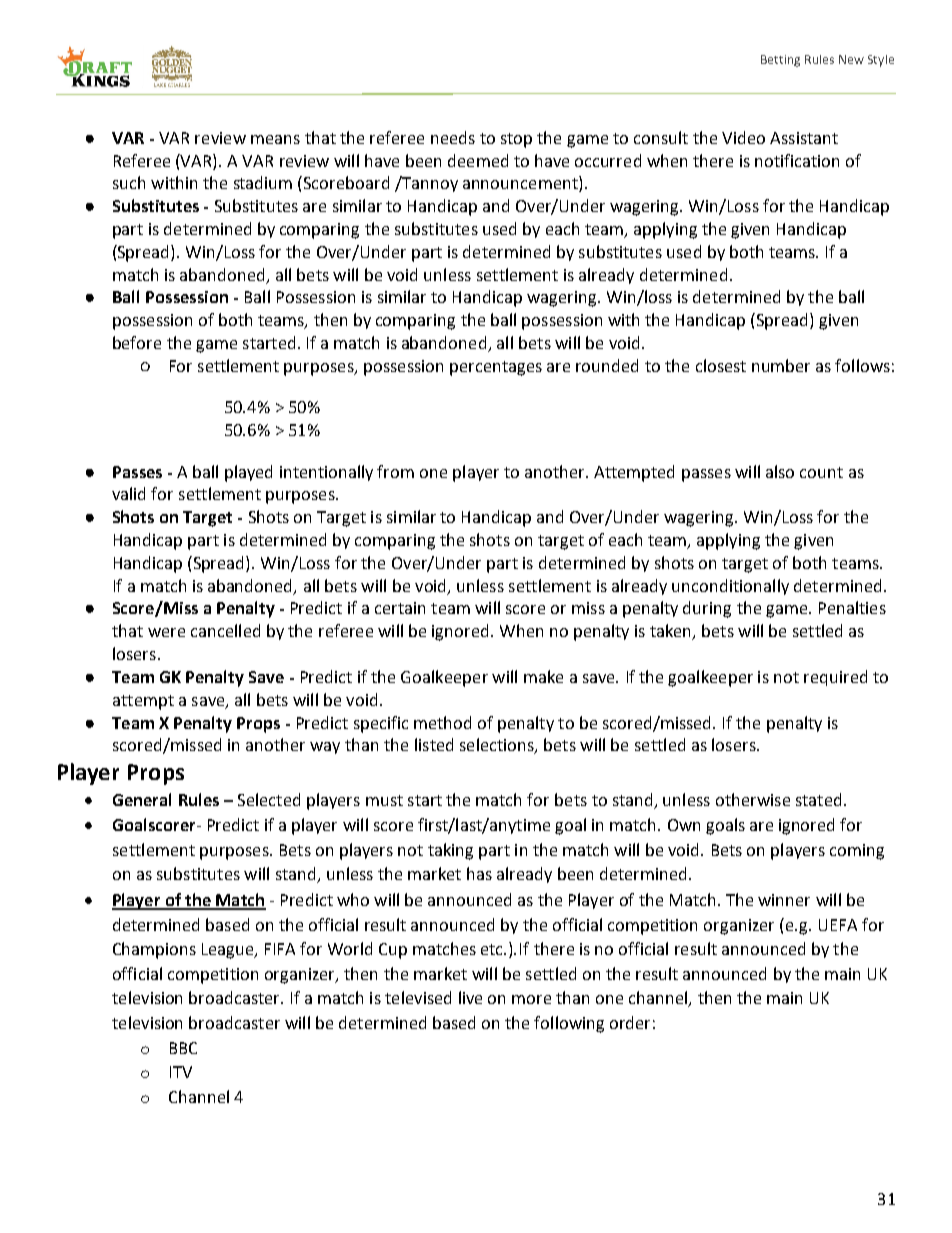 The width and height of the screenshot is (952, 1233). Describe the element at coordinates (531, 999) in the screenshot. I see `more` at that location.
